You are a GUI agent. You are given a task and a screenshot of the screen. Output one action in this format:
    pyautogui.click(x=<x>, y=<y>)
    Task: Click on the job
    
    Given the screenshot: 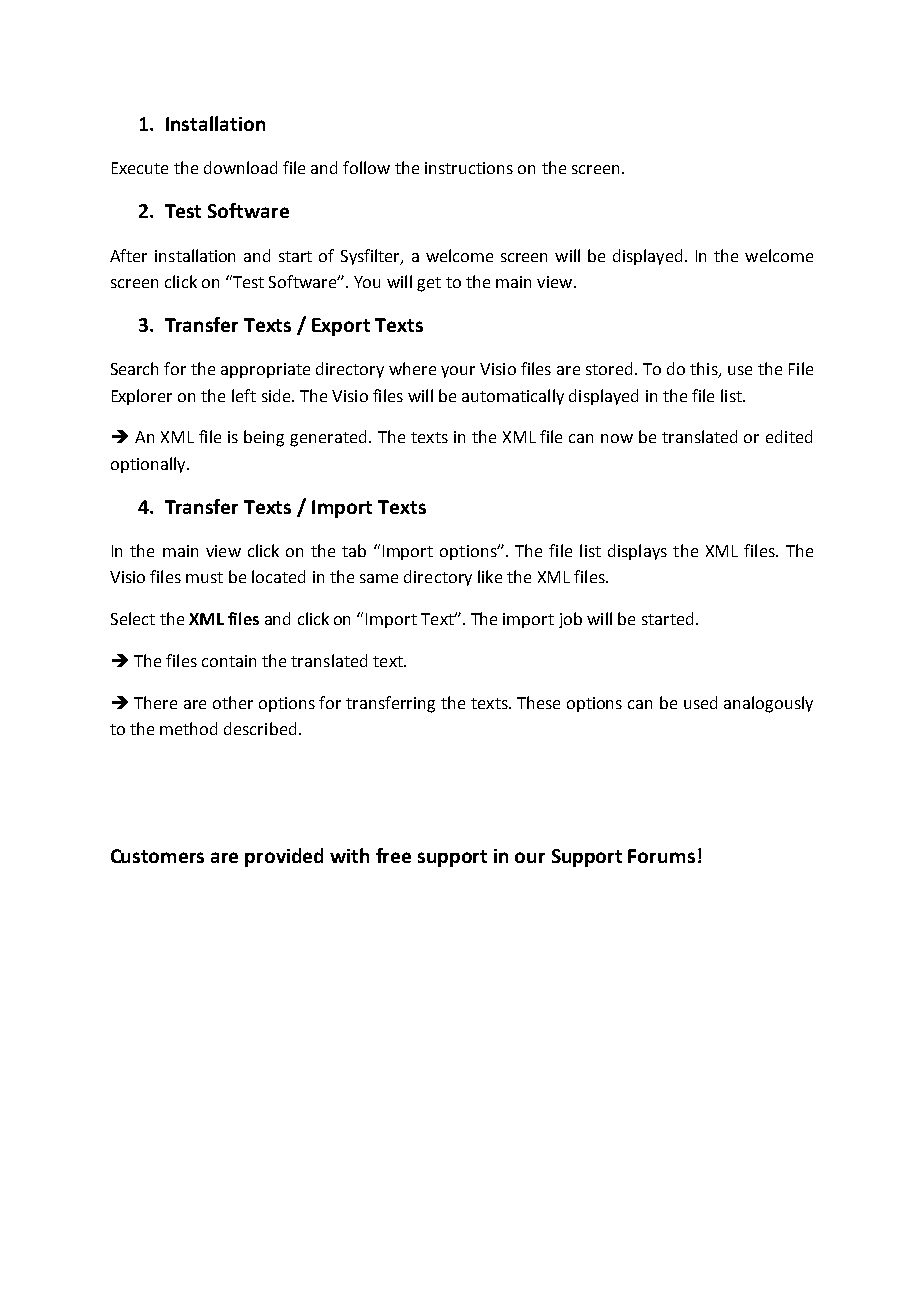 What is the action you would take?
    pyautogui.click(x=570, y=620)
